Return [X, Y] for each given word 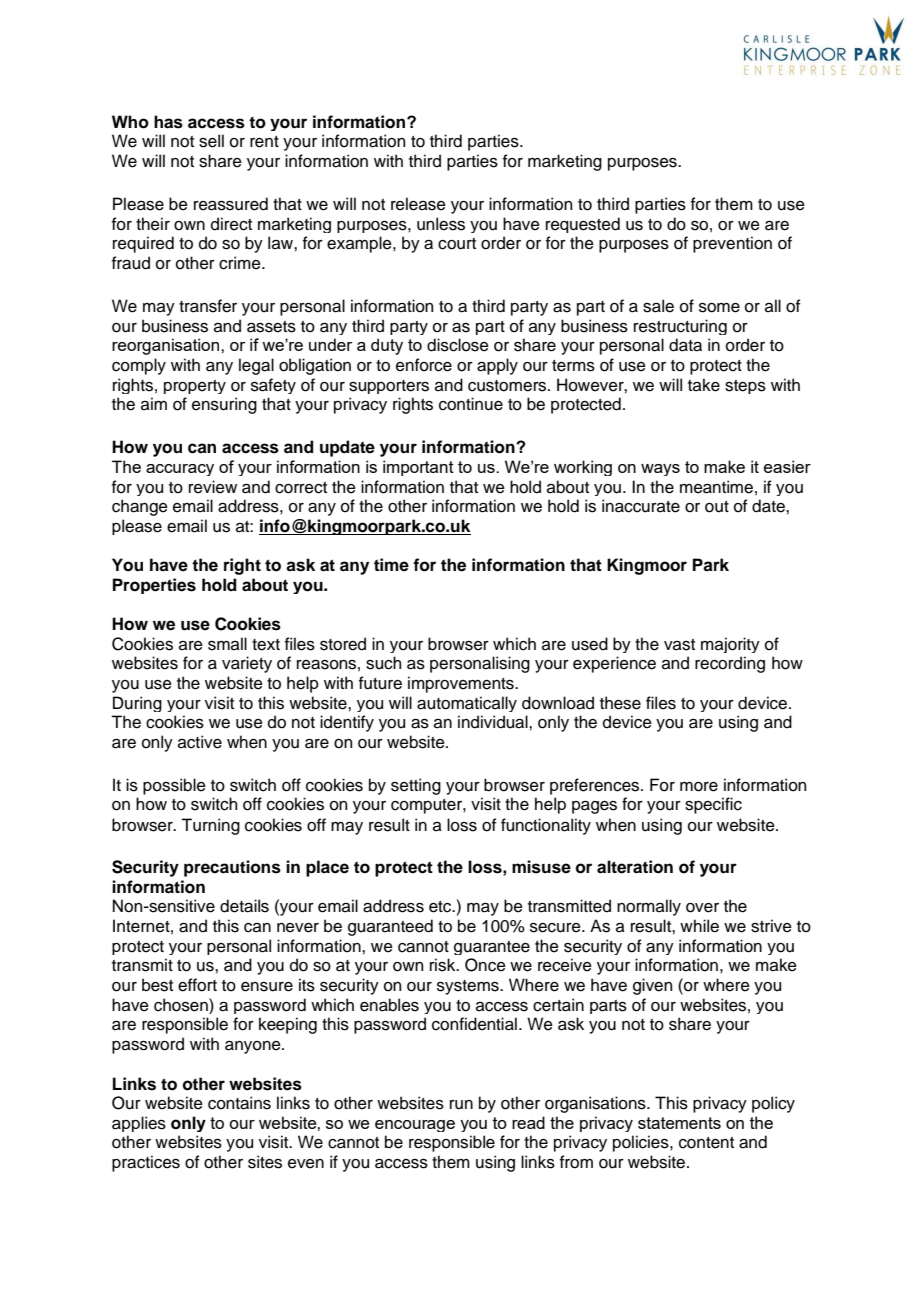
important [418, 468]
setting [416, 786]
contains [239, 1103]
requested [583, 225]
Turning [210, 826]
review [213, 487]
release [418, 204]
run [461, 1105]
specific [713, 805]
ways [660, 470]
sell [211, 141]
